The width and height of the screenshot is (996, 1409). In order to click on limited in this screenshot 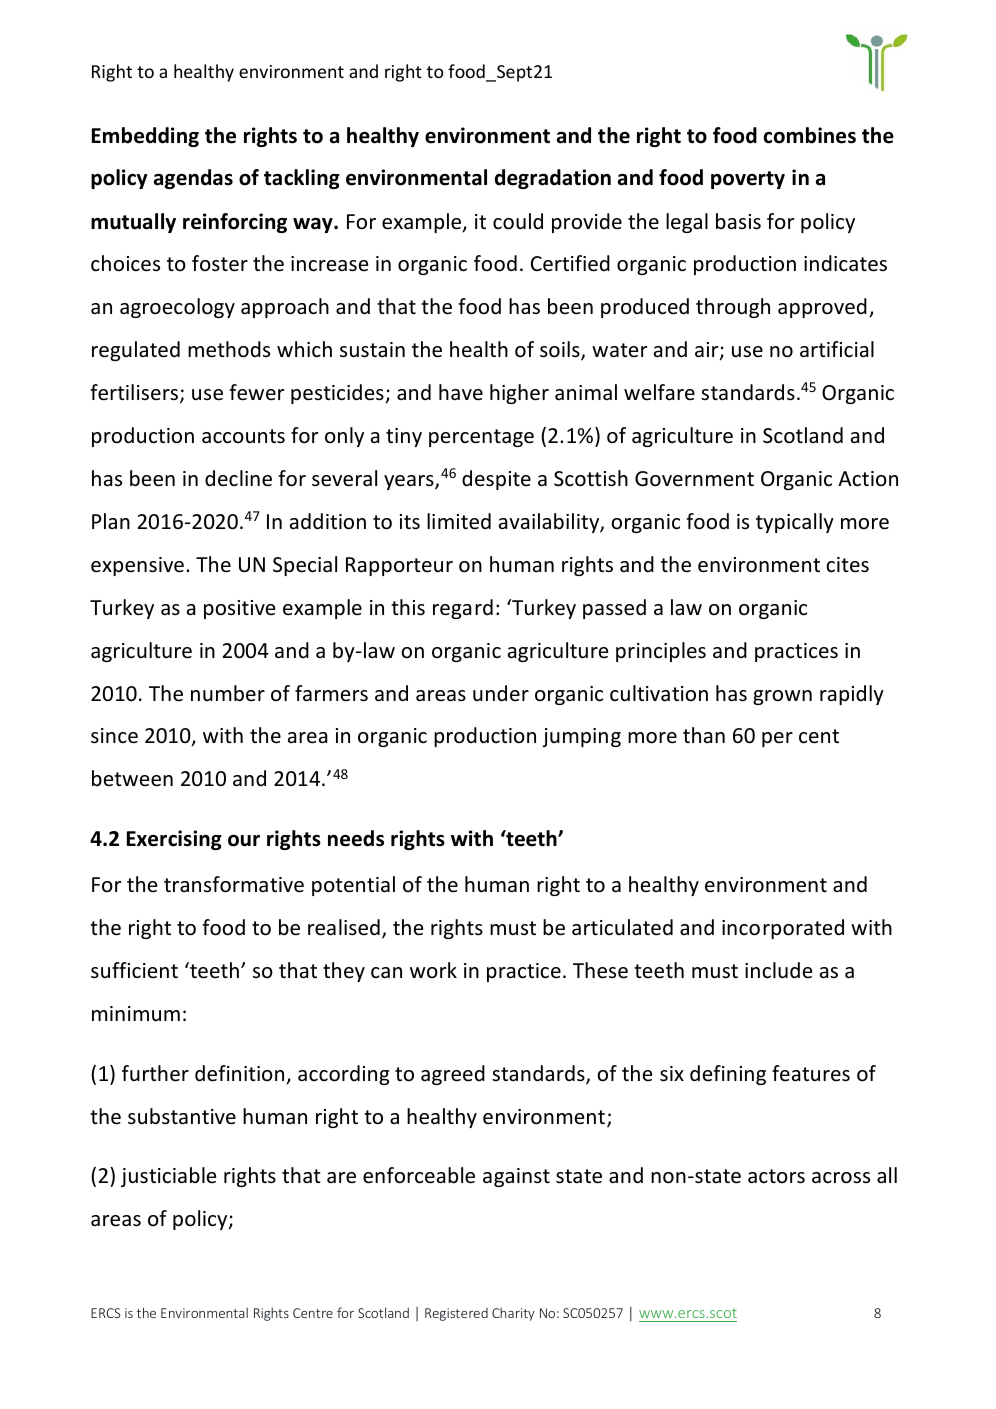, I will do `click(459, 521)`.
